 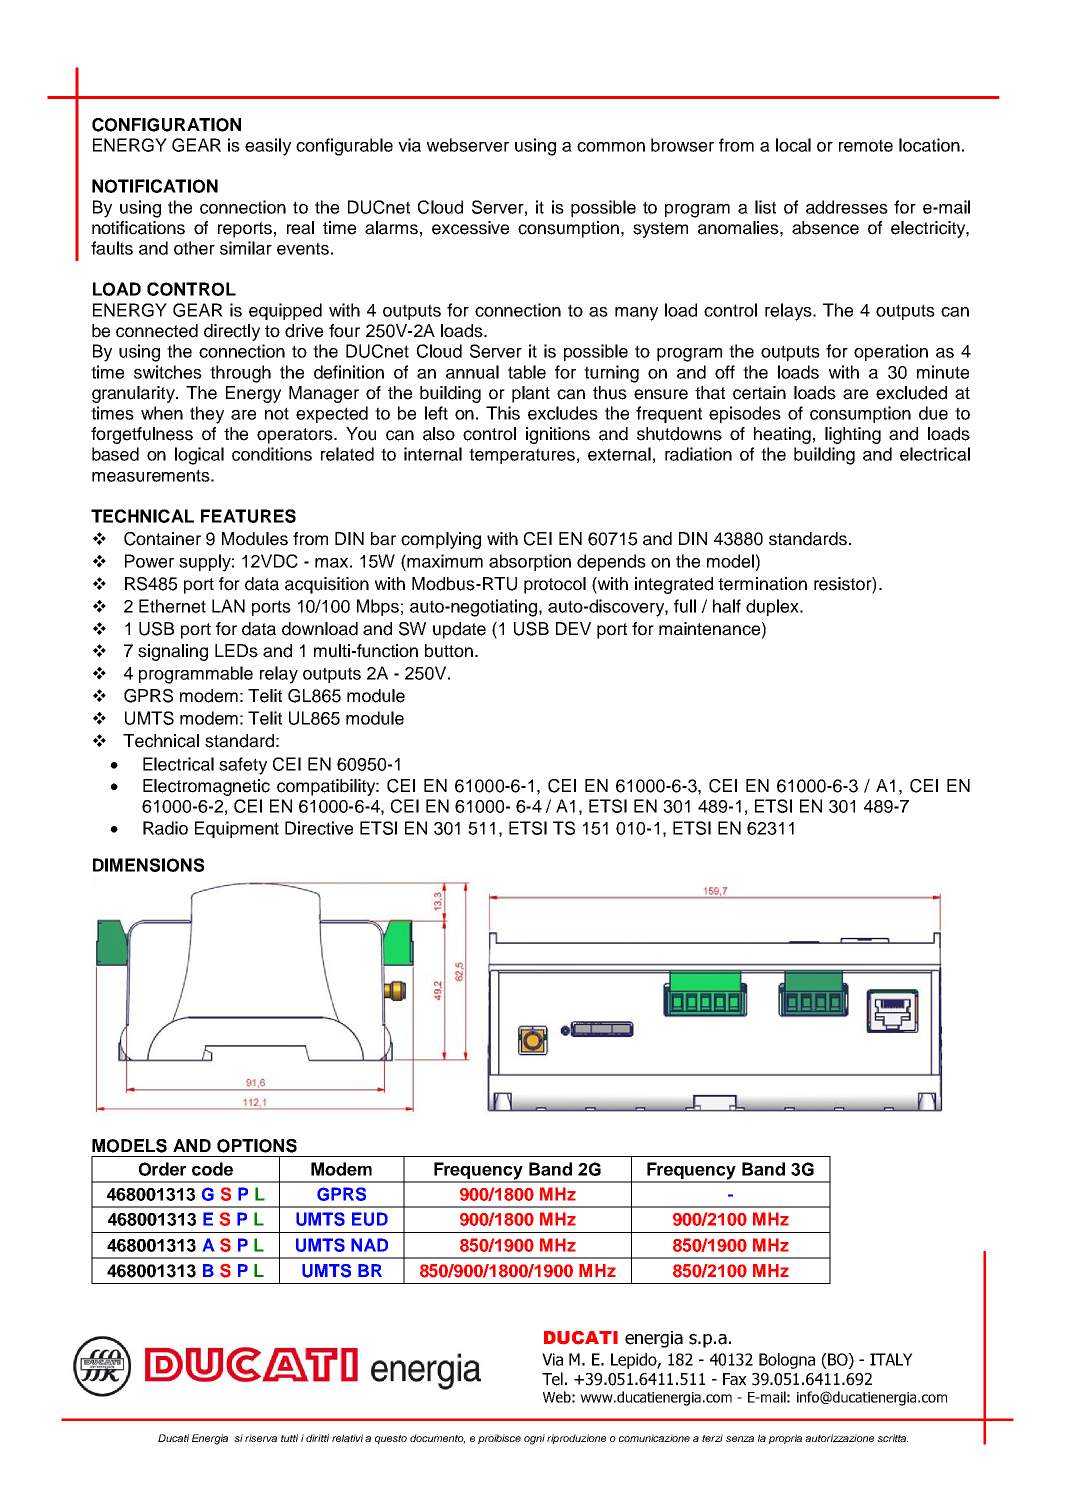 I want to click on easily, so click(x=268, y=147).
